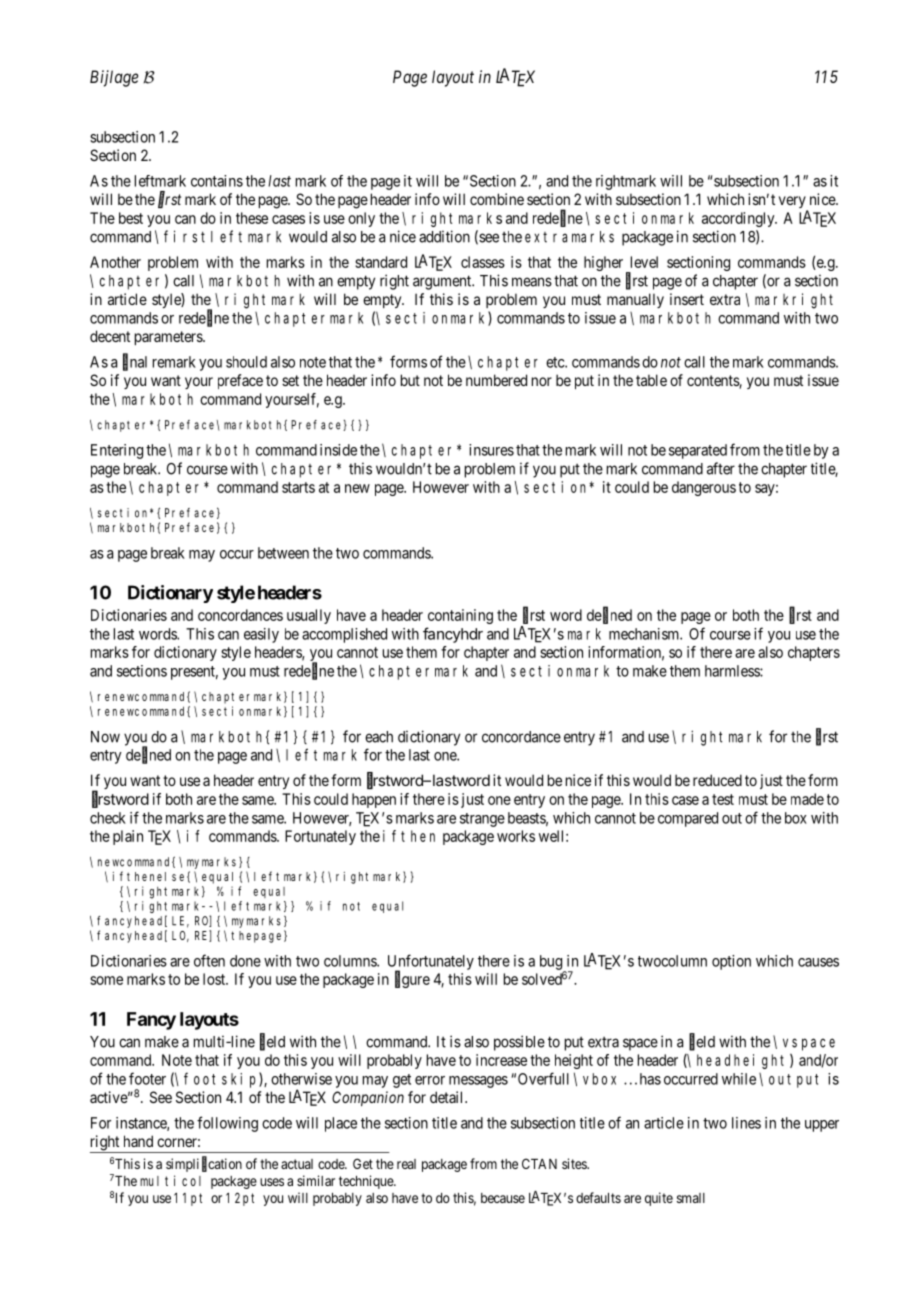 The height and width of the screenshot is (1308, 924). I want to click on harmless, so click(733, 671).
